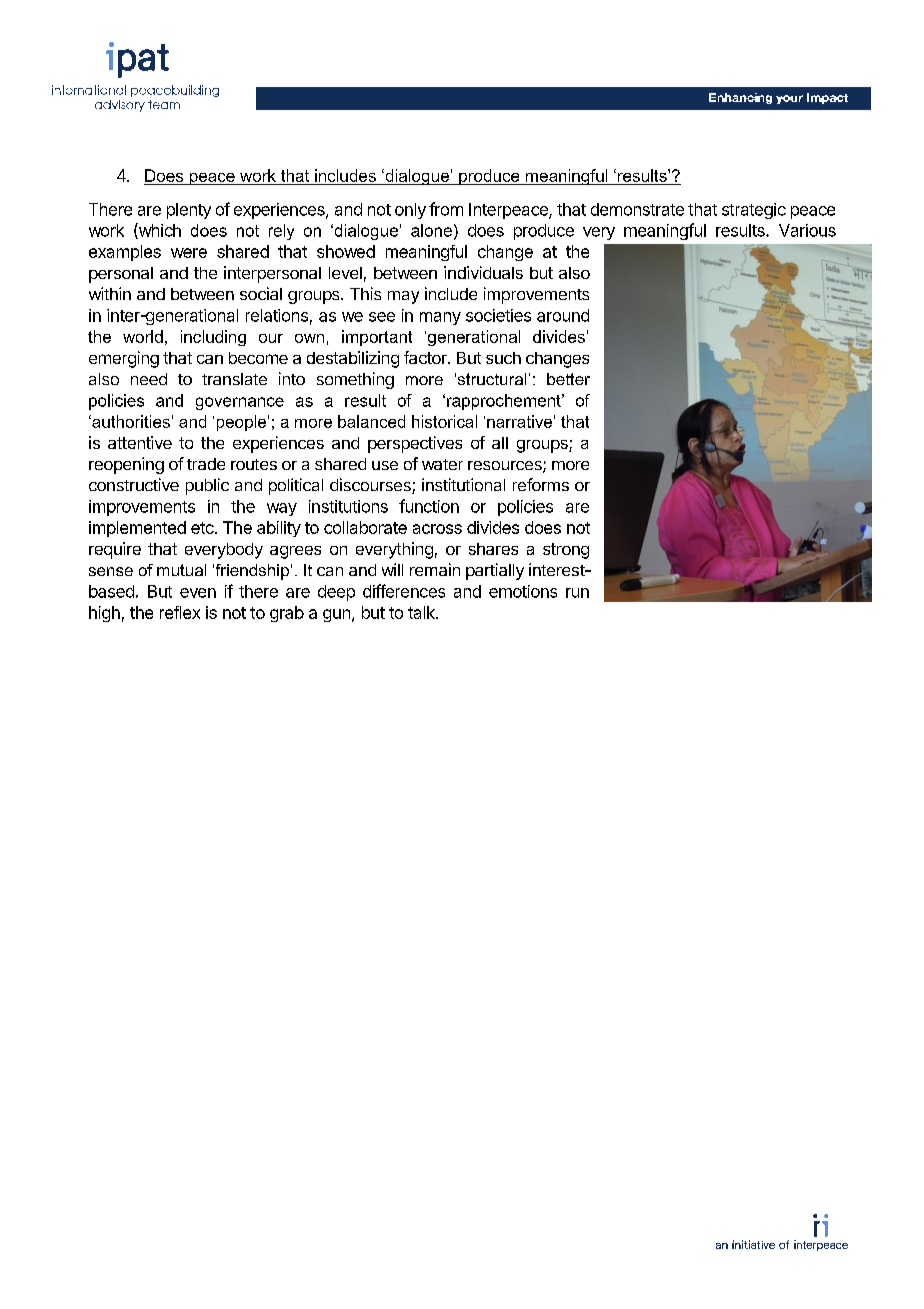 The height and width of the screenshot is (1309, 924). Describe the element at coordinates (563, 315) in the screenshot. I see `around` at that location.
